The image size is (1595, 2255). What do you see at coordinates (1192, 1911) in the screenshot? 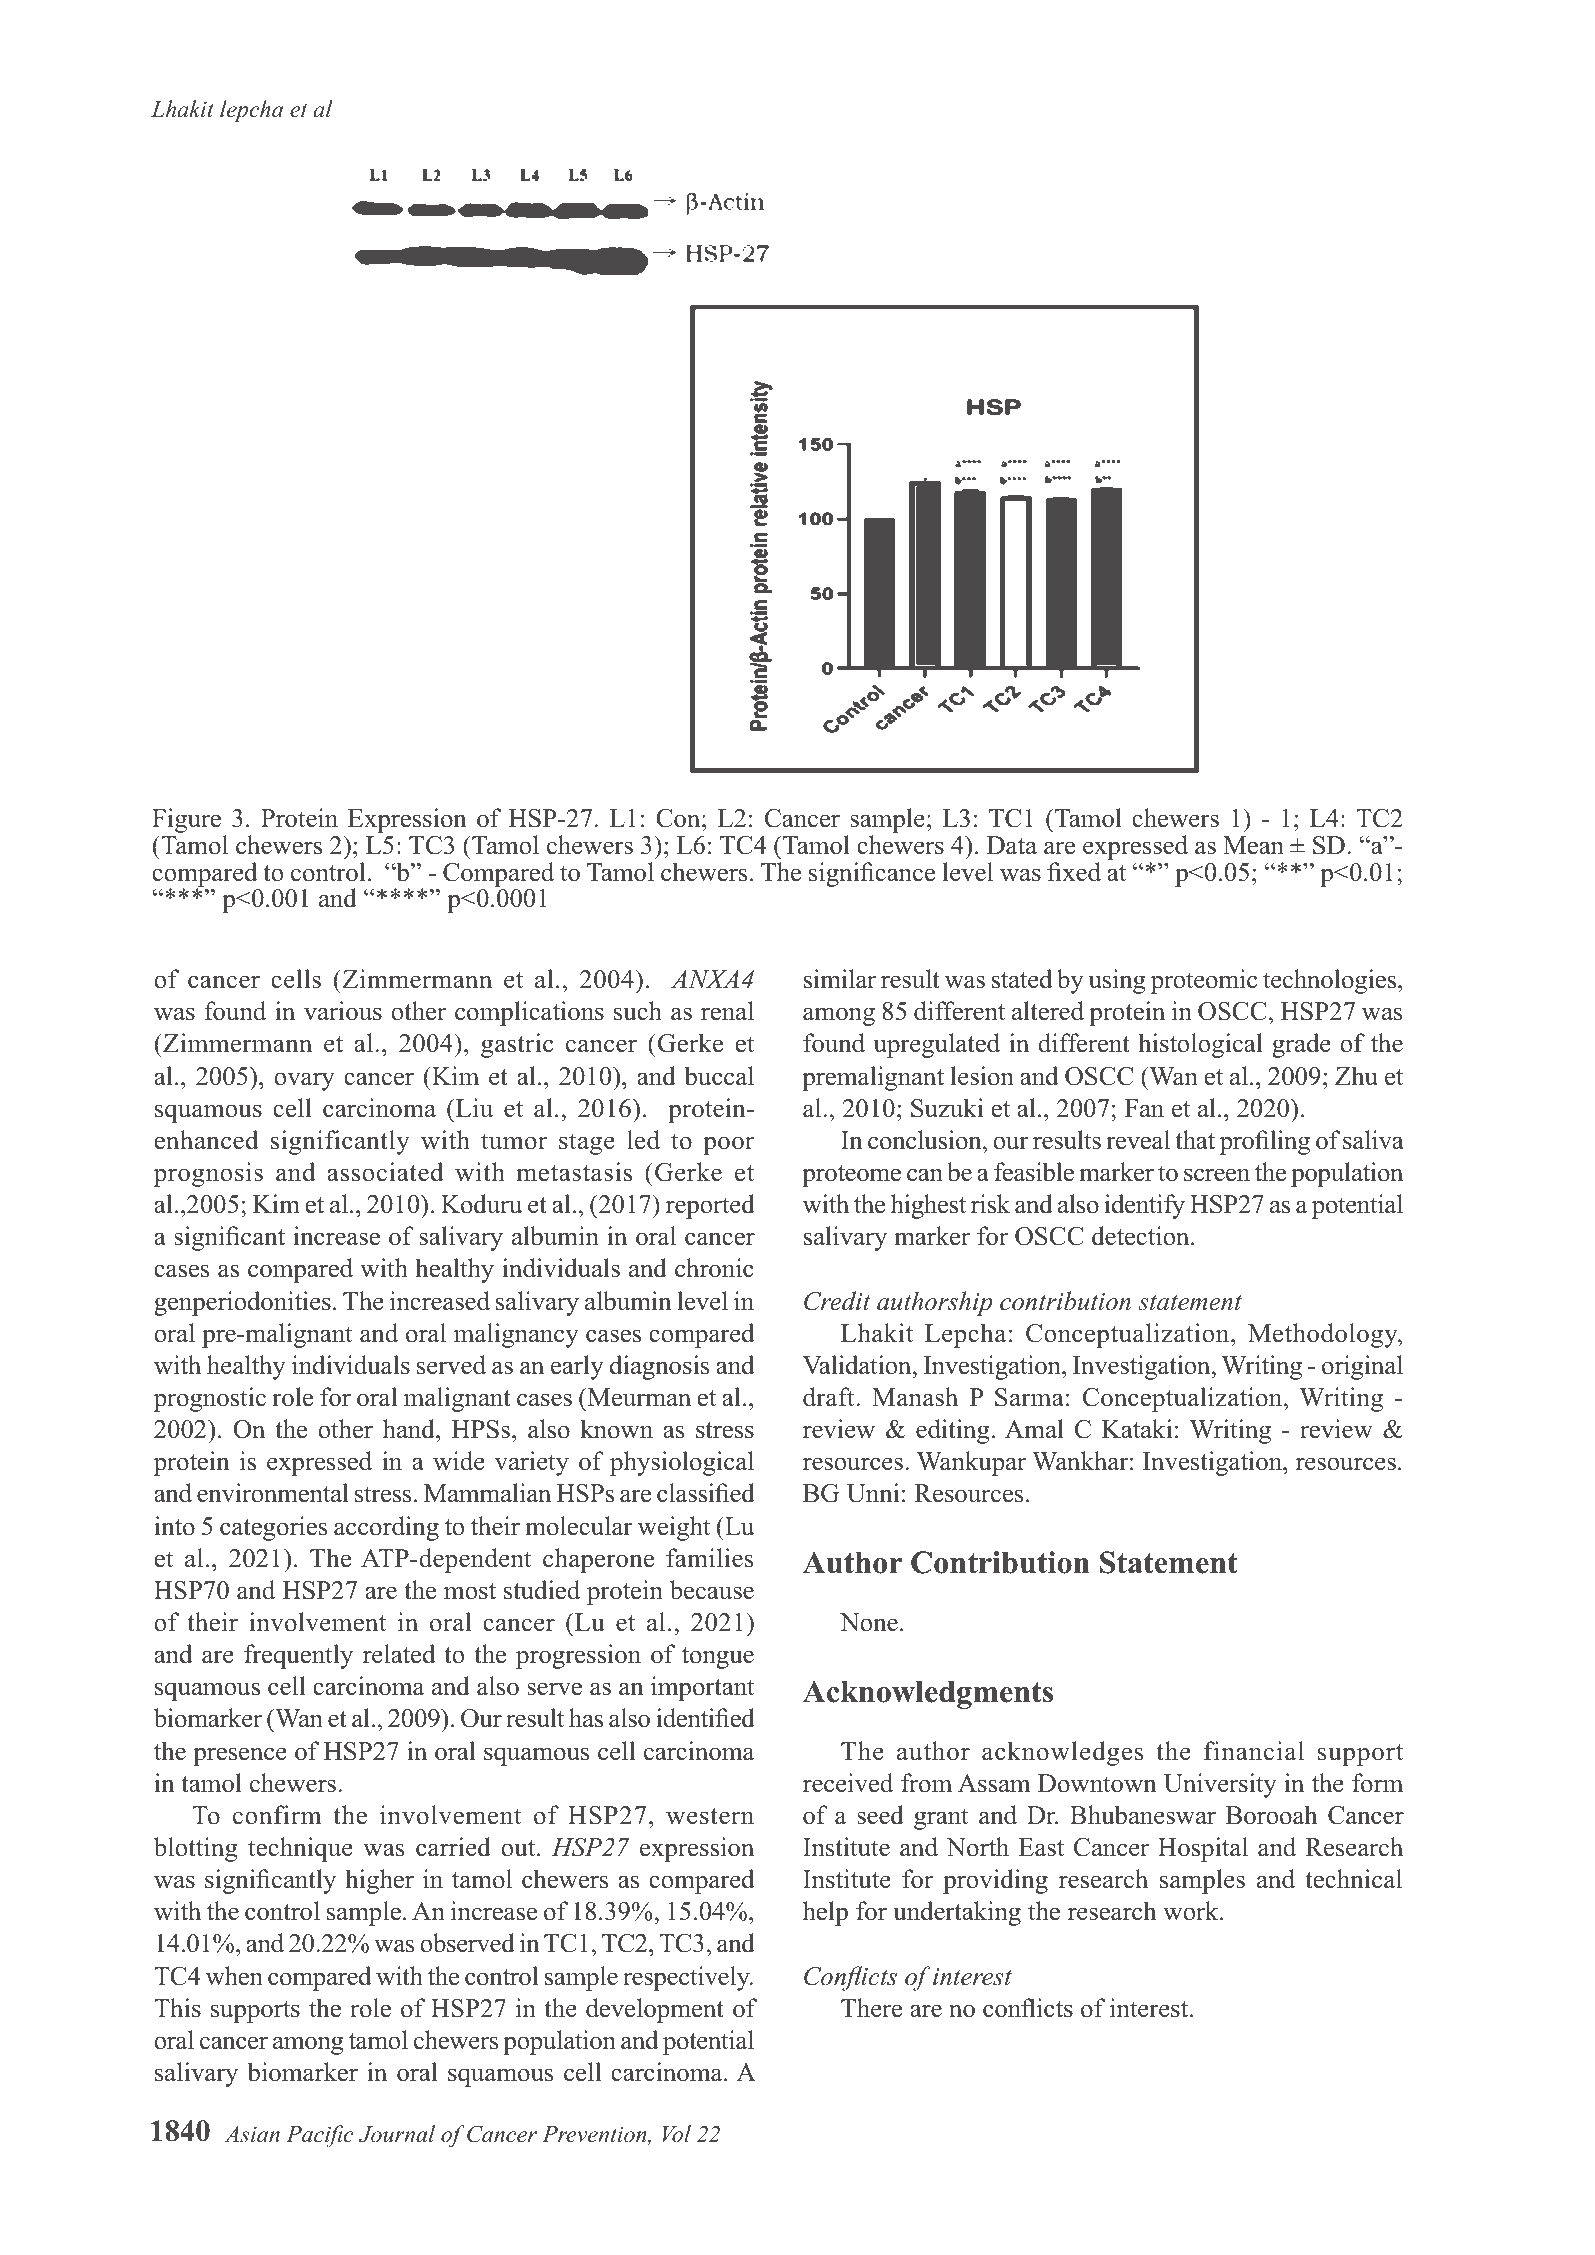
I see `work` at bounding box center [1192, 1911].
